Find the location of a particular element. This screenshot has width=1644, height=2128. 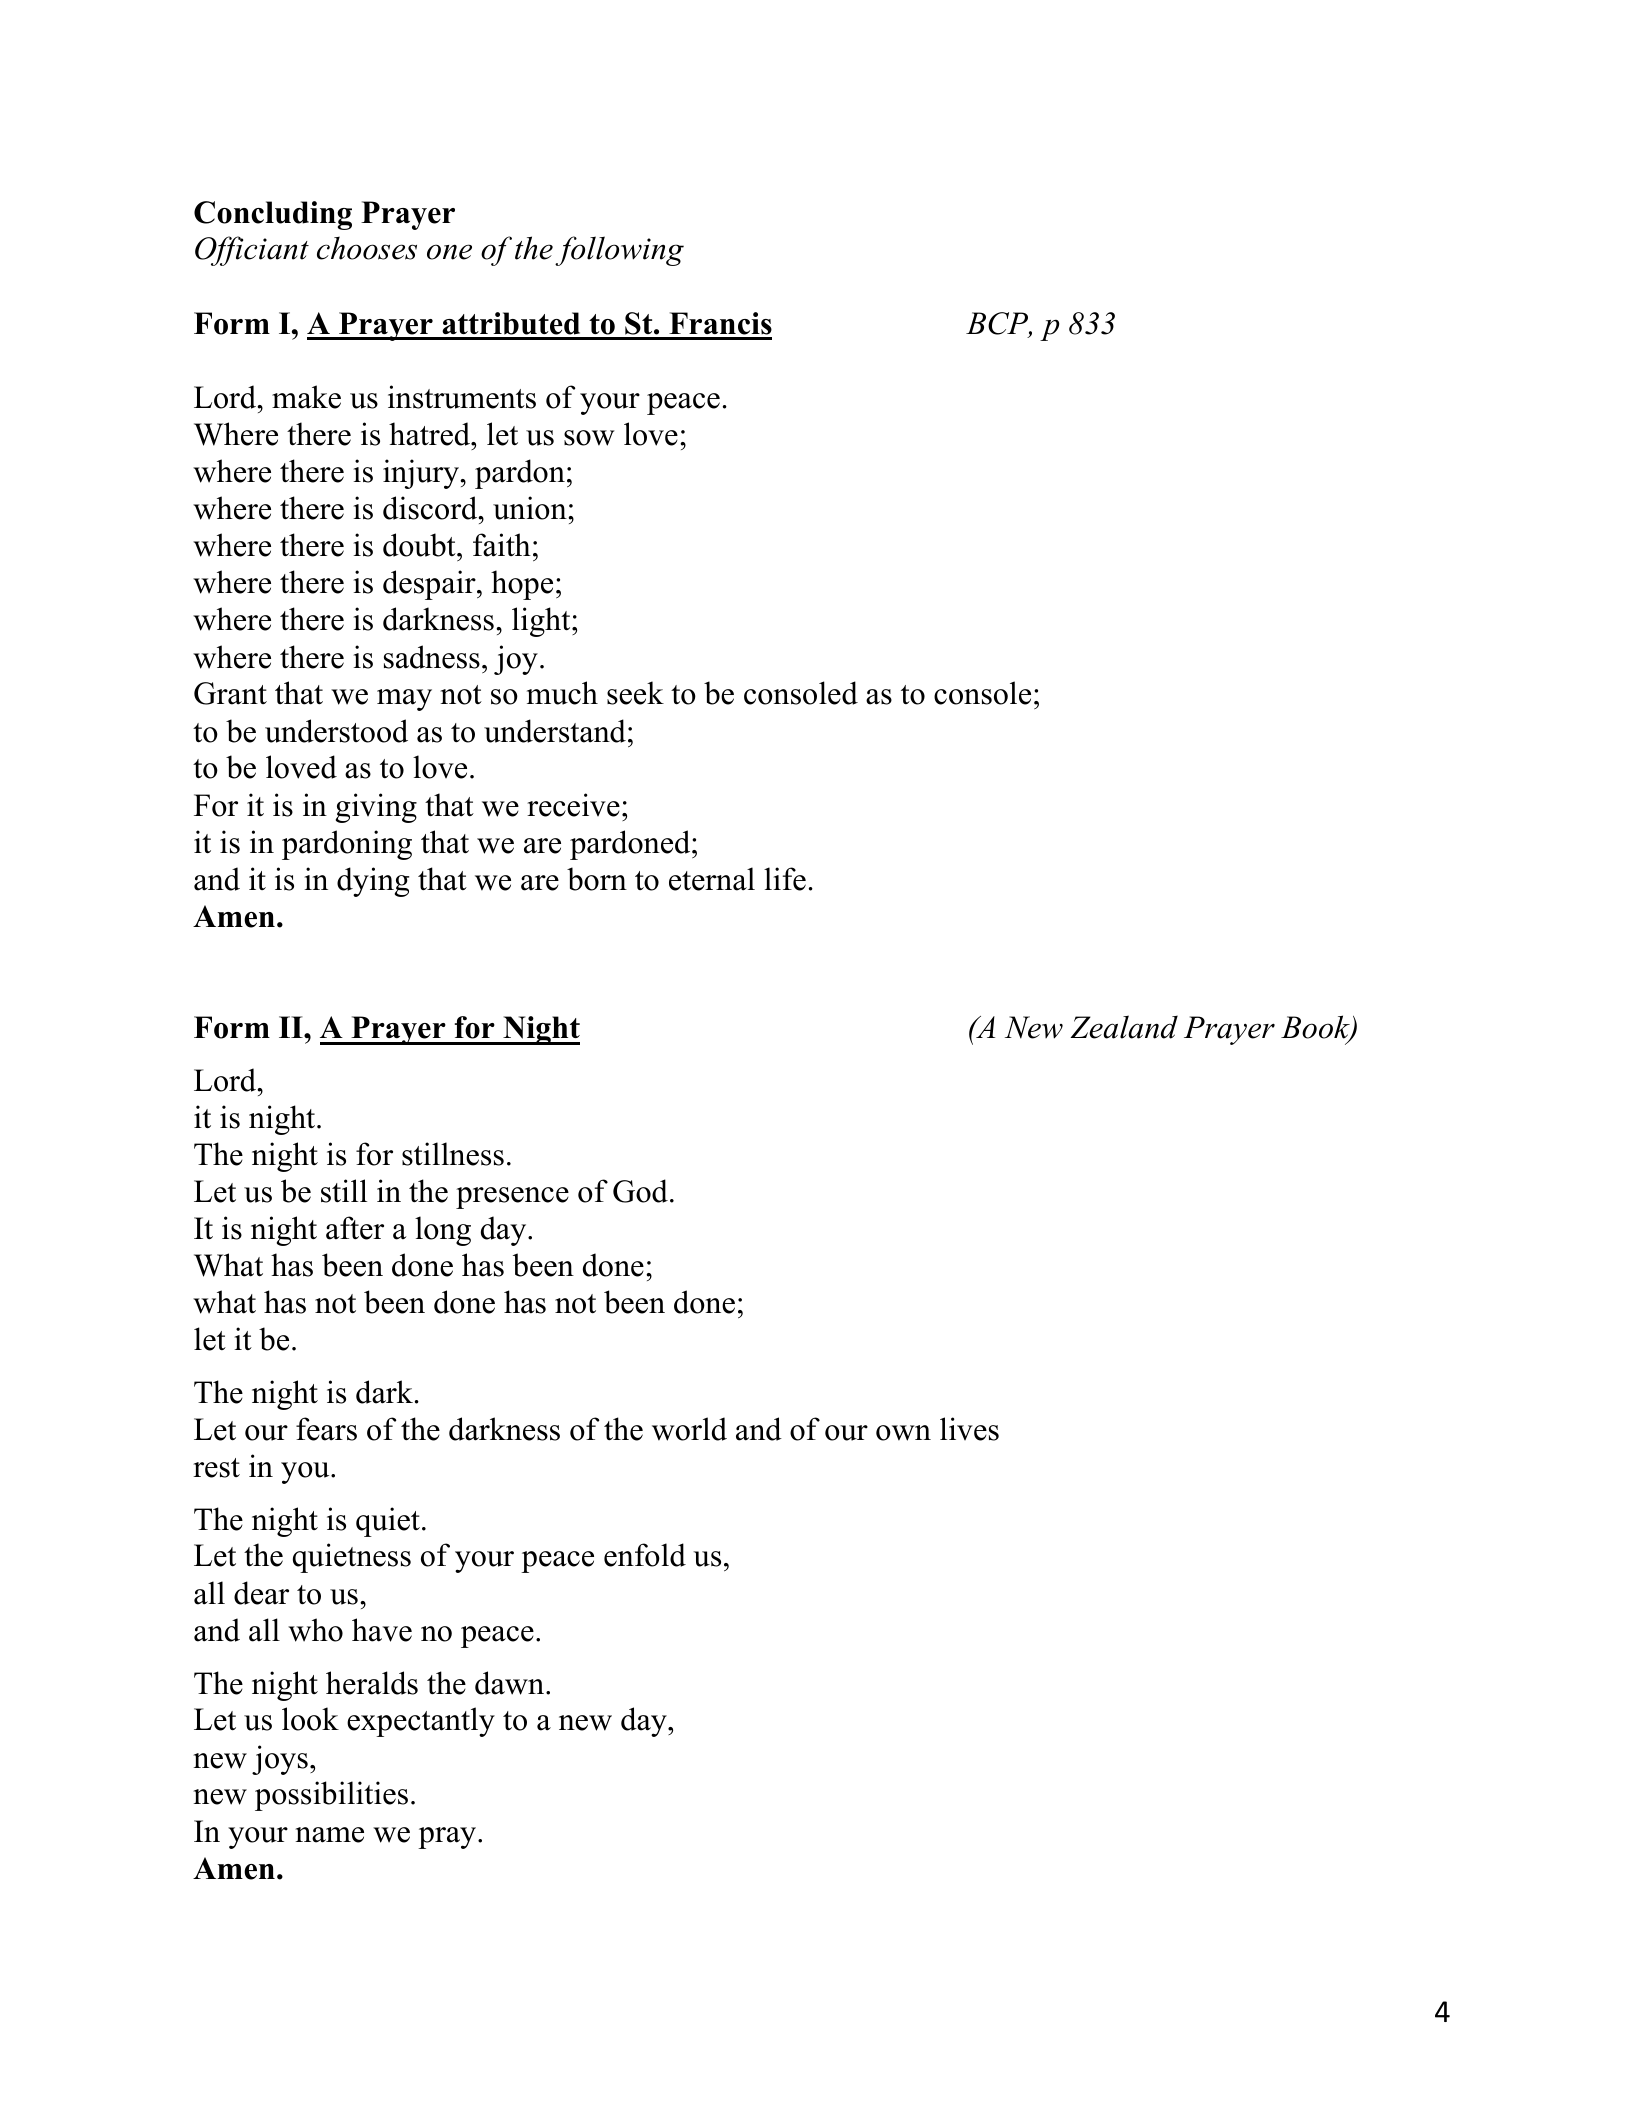

following is located at coordinates (619, 251).
